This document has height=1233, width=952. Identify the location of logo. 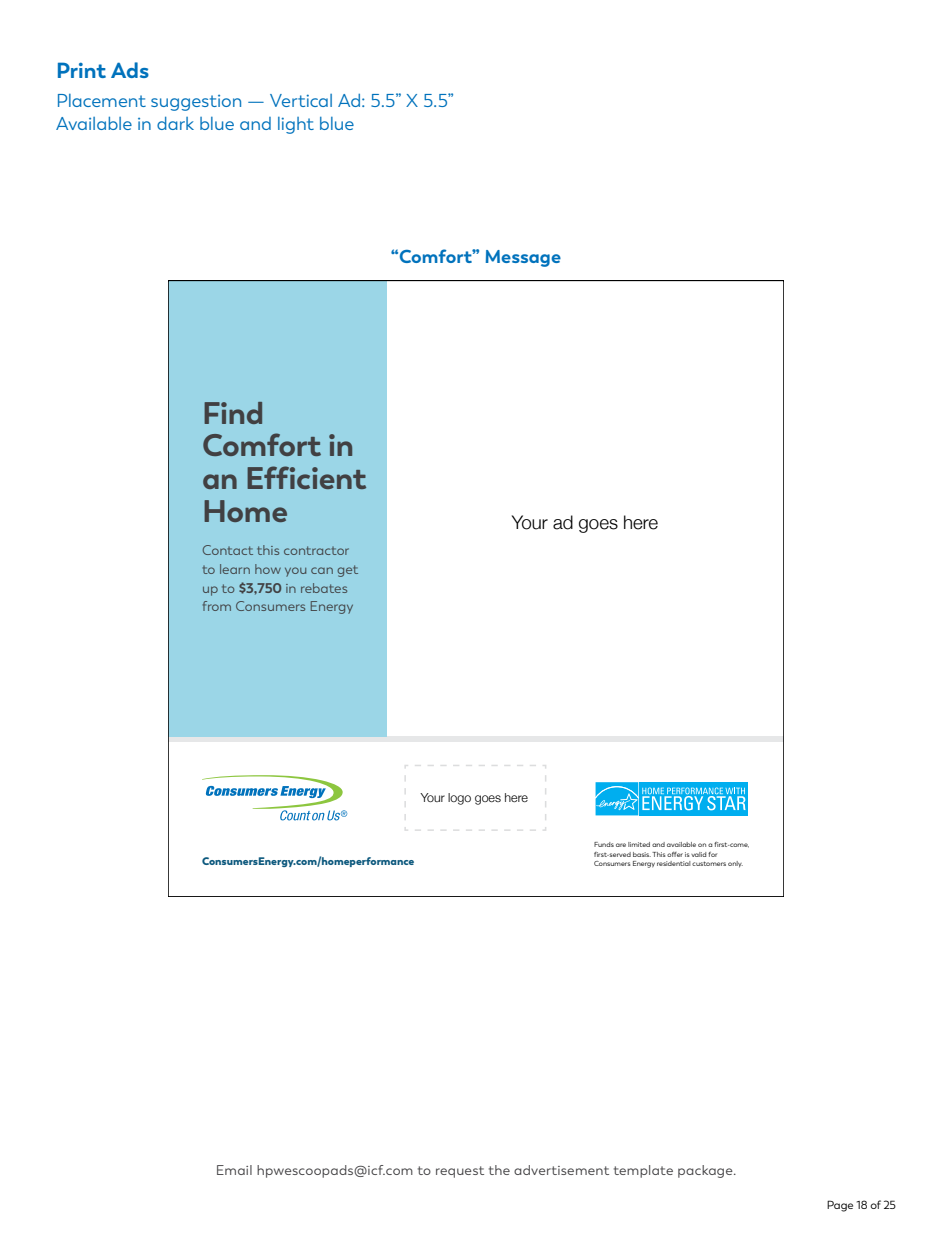
(459, 799).
